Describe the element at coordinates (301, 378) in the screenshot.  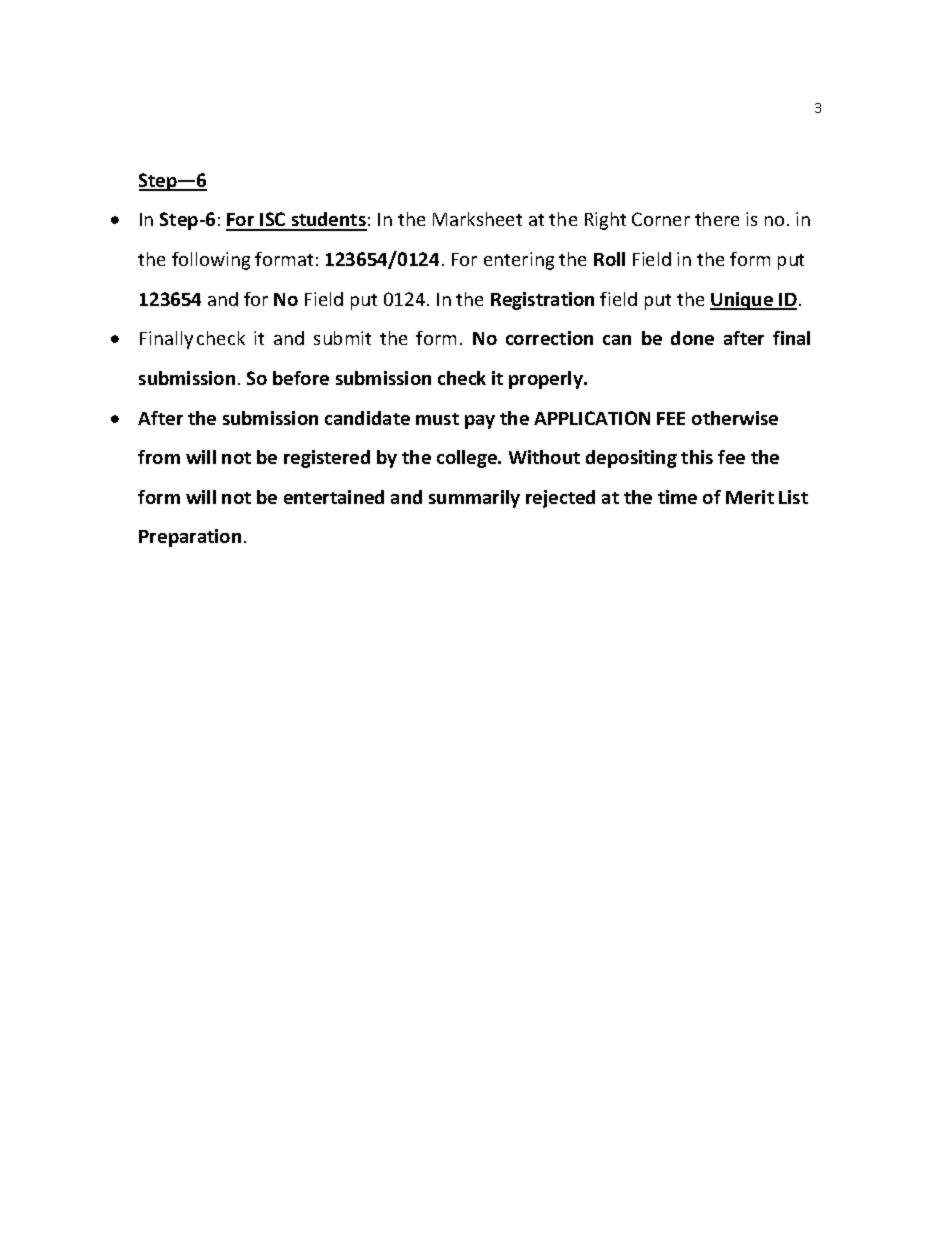
I see `before` at that location.
